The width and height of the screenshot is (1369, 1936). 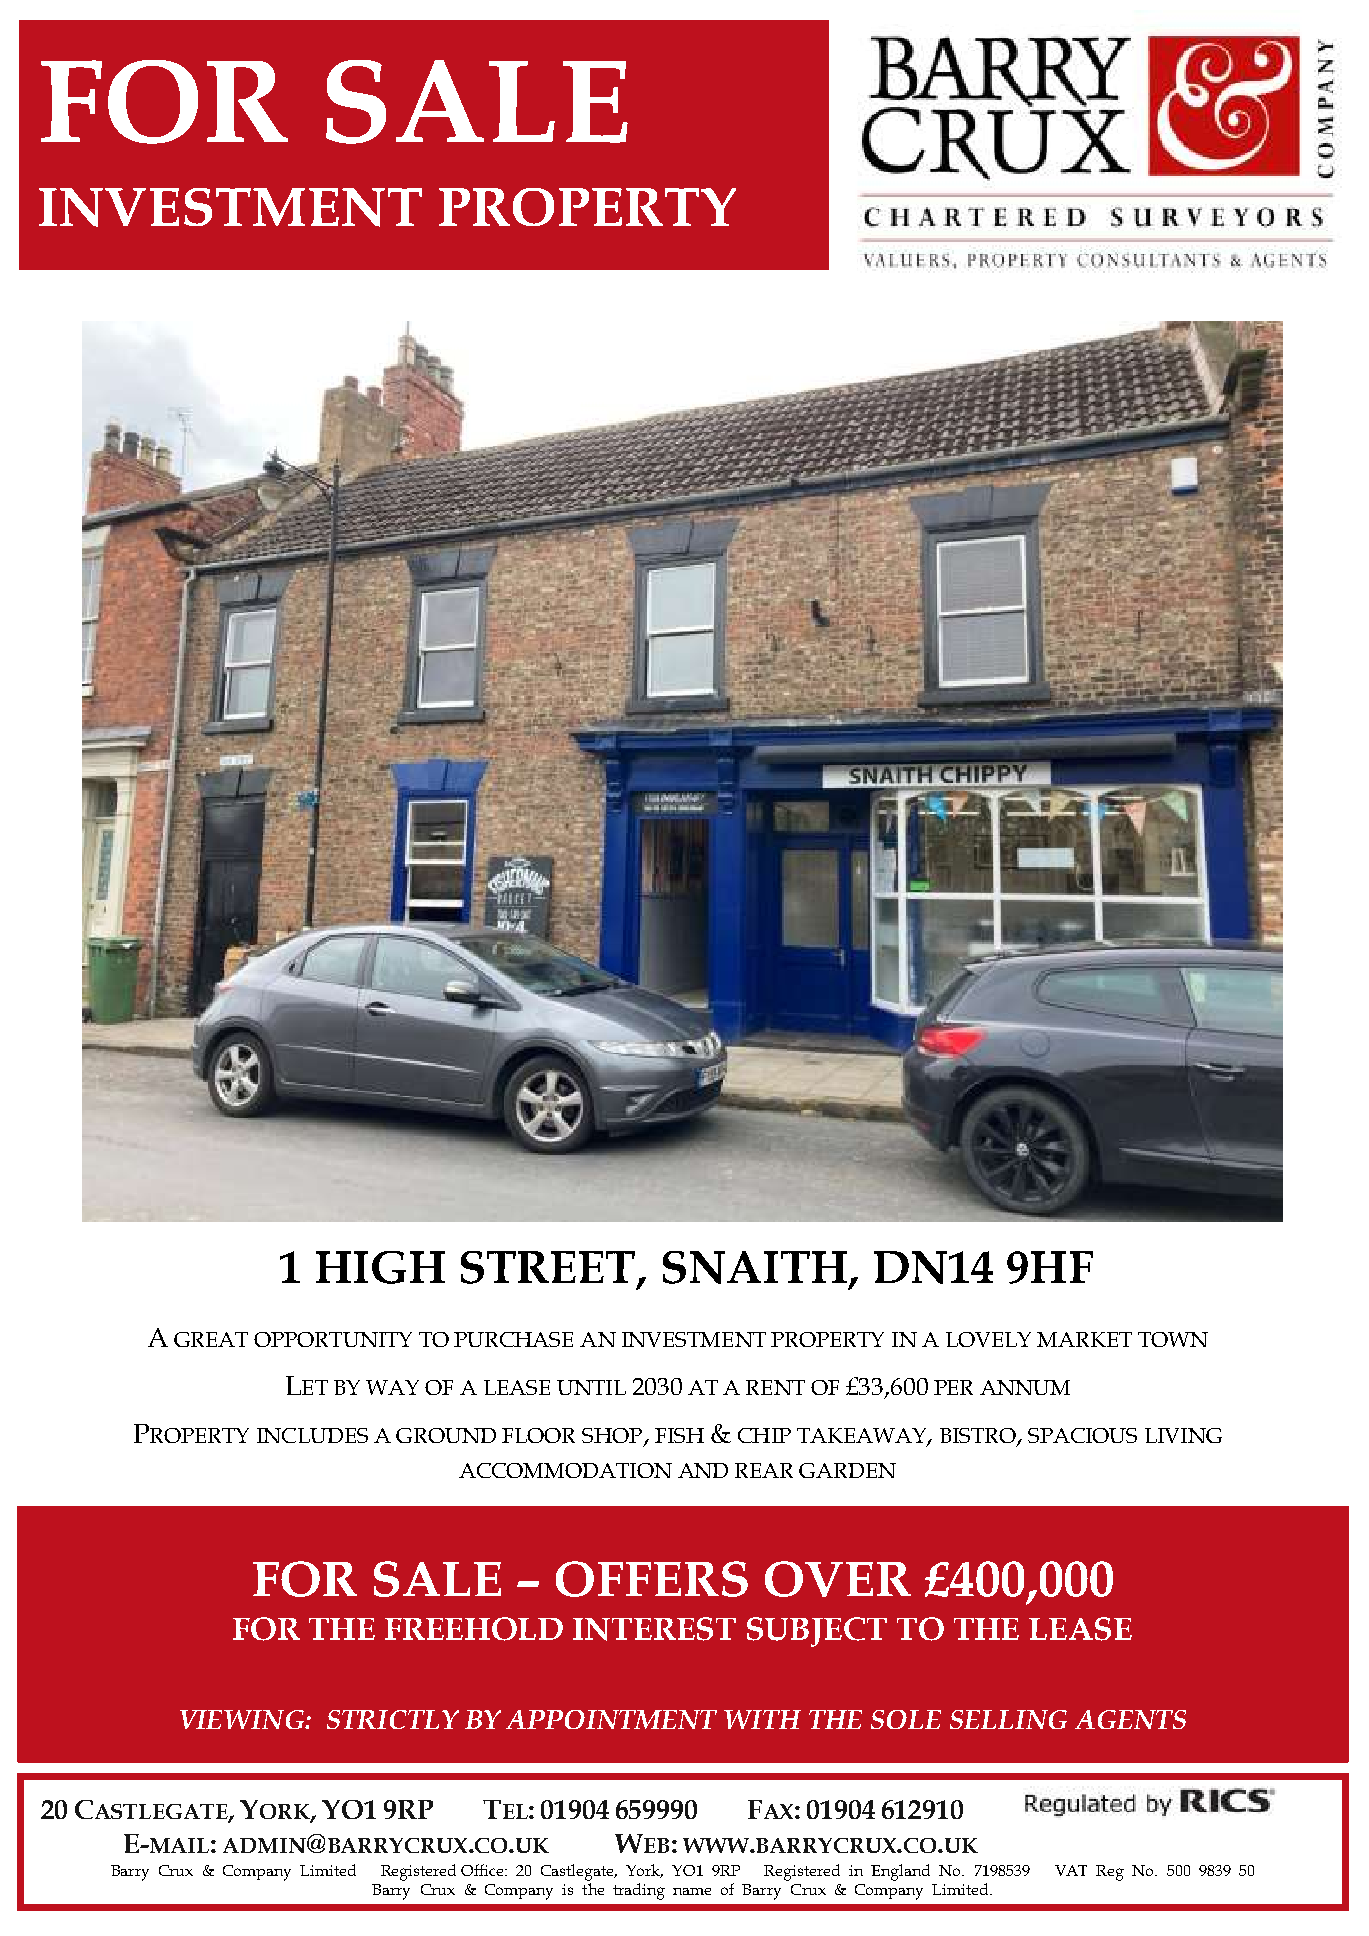 I want to click on STREET, so click(x=550, y=1268).
